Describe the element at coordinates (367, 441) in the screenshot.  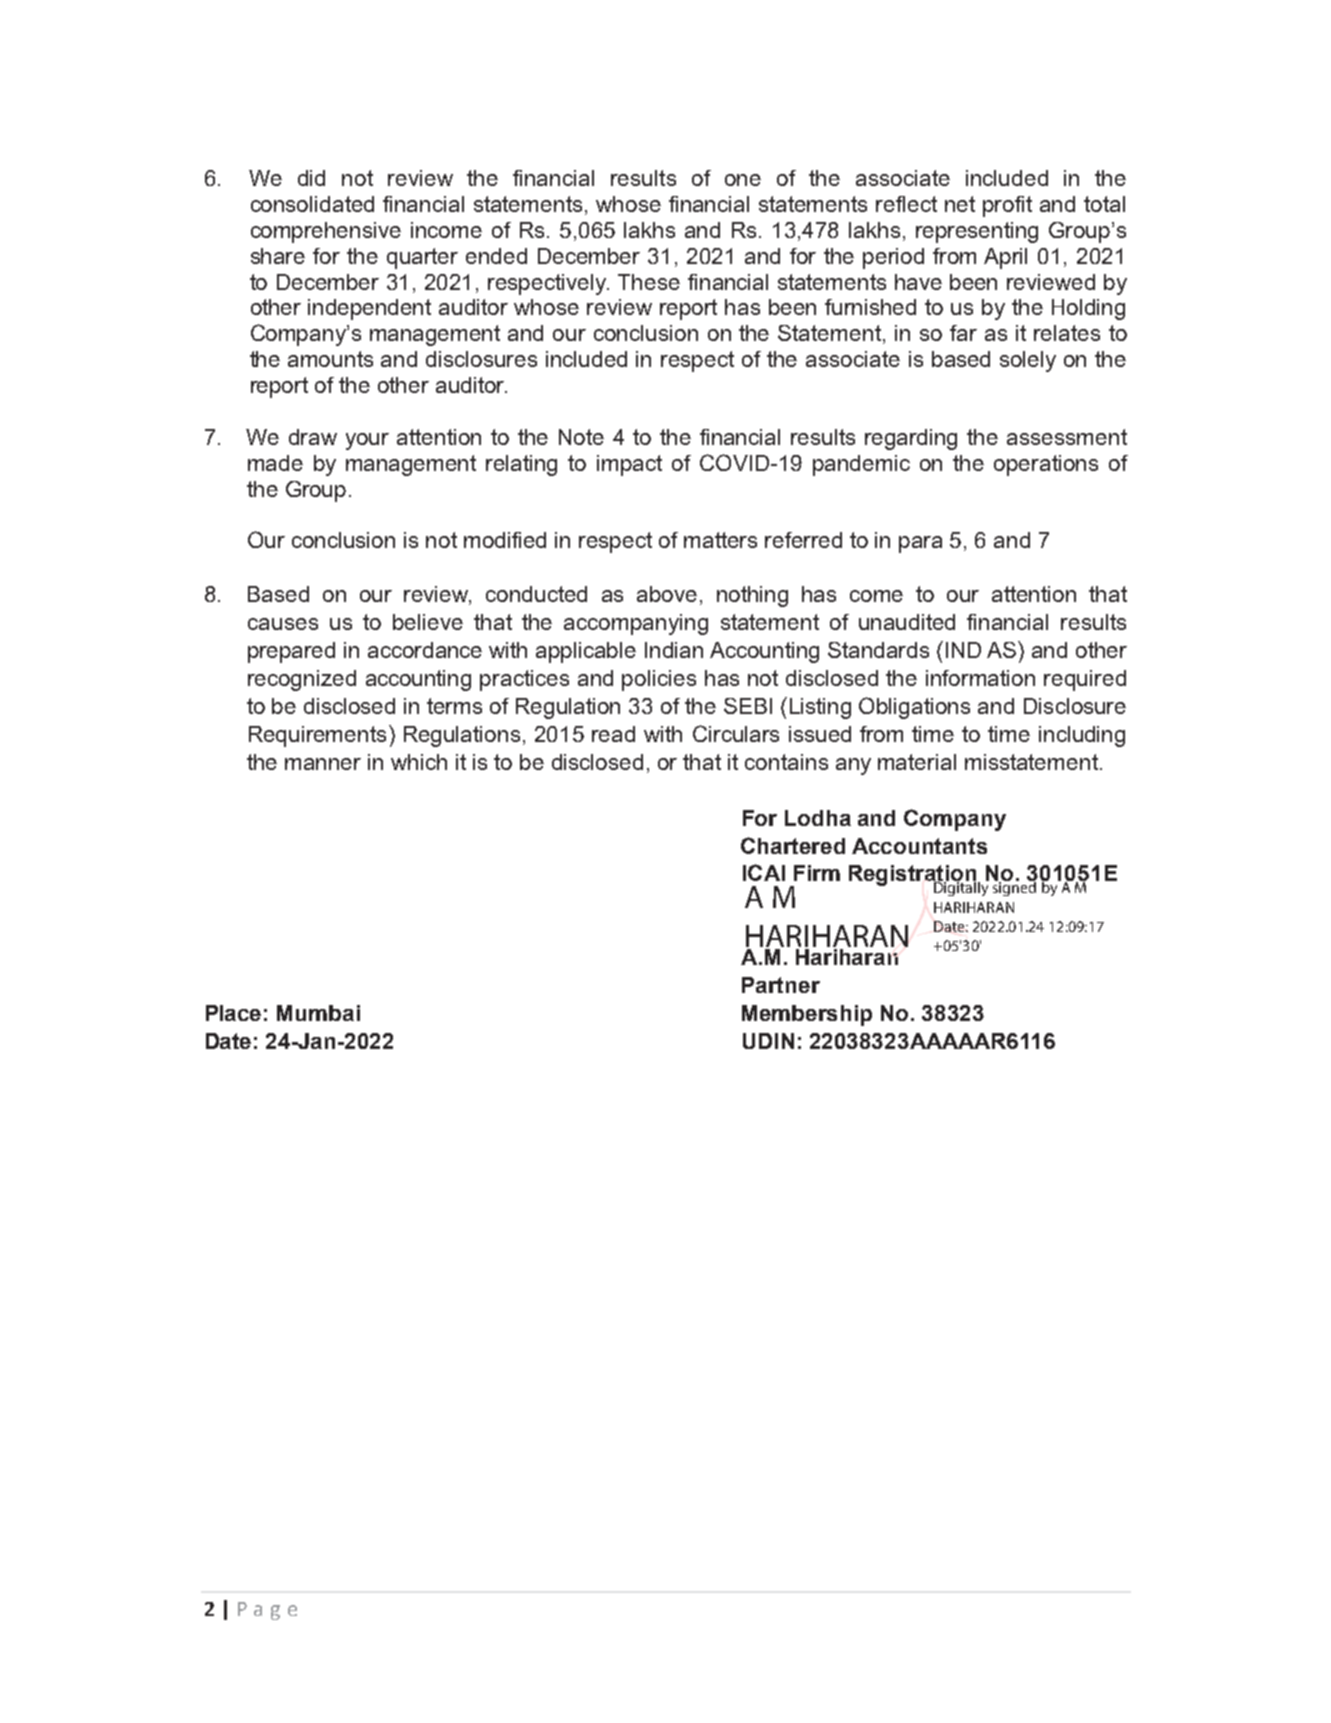
I see `your` at that location.
